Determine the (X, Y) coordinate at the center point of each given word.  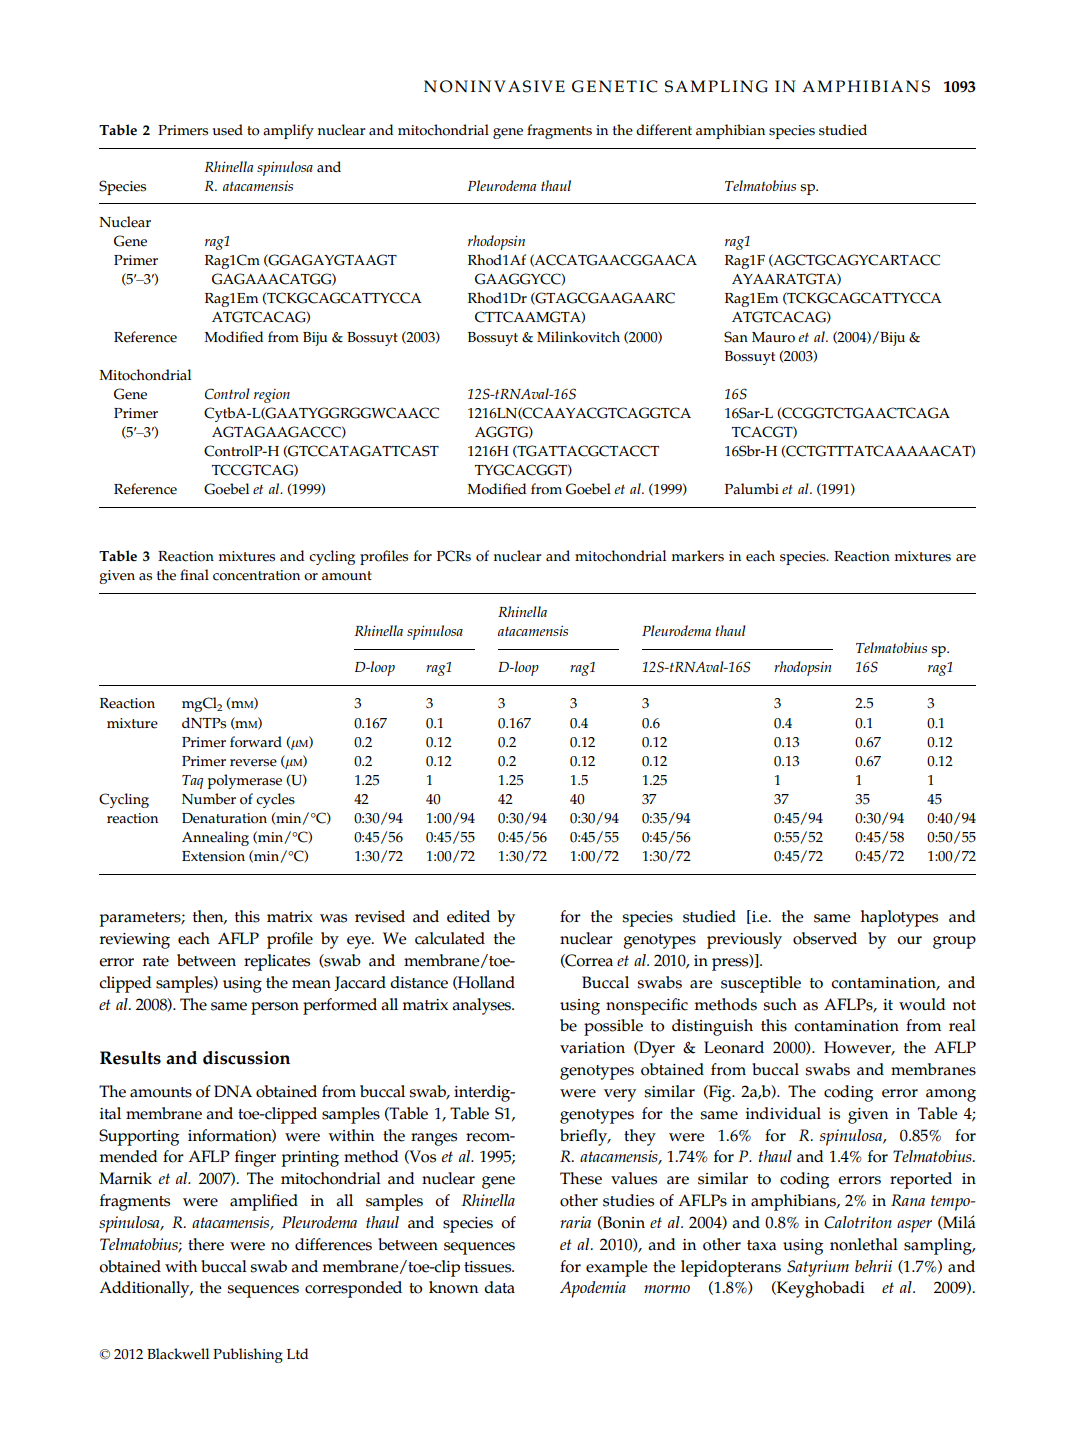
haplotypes (899, 918)
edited (468, 916)
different (664, 130)
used (227, 130)
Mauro (773, 337)
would (922, 1004)
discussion (246, 1058)
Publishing (248, 1355)
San (736, 337)
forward (256, 742)
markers (698, 556)
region (272, 396)
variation (592, 1048)
